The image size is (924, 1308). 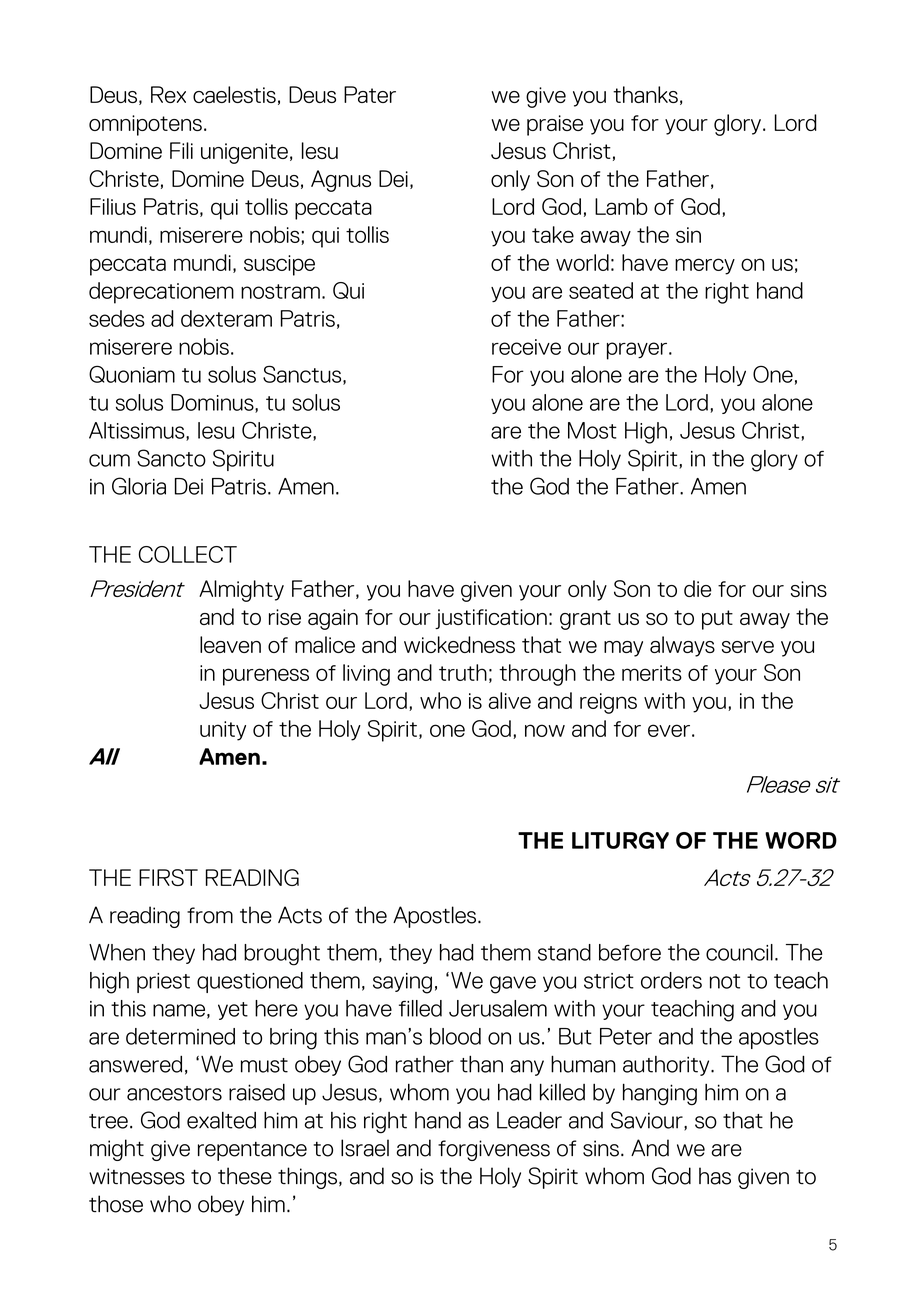 What do you see at coordinates (491, 619) in the screenshot?
I see `justification` at bounding box center [491, 619].
